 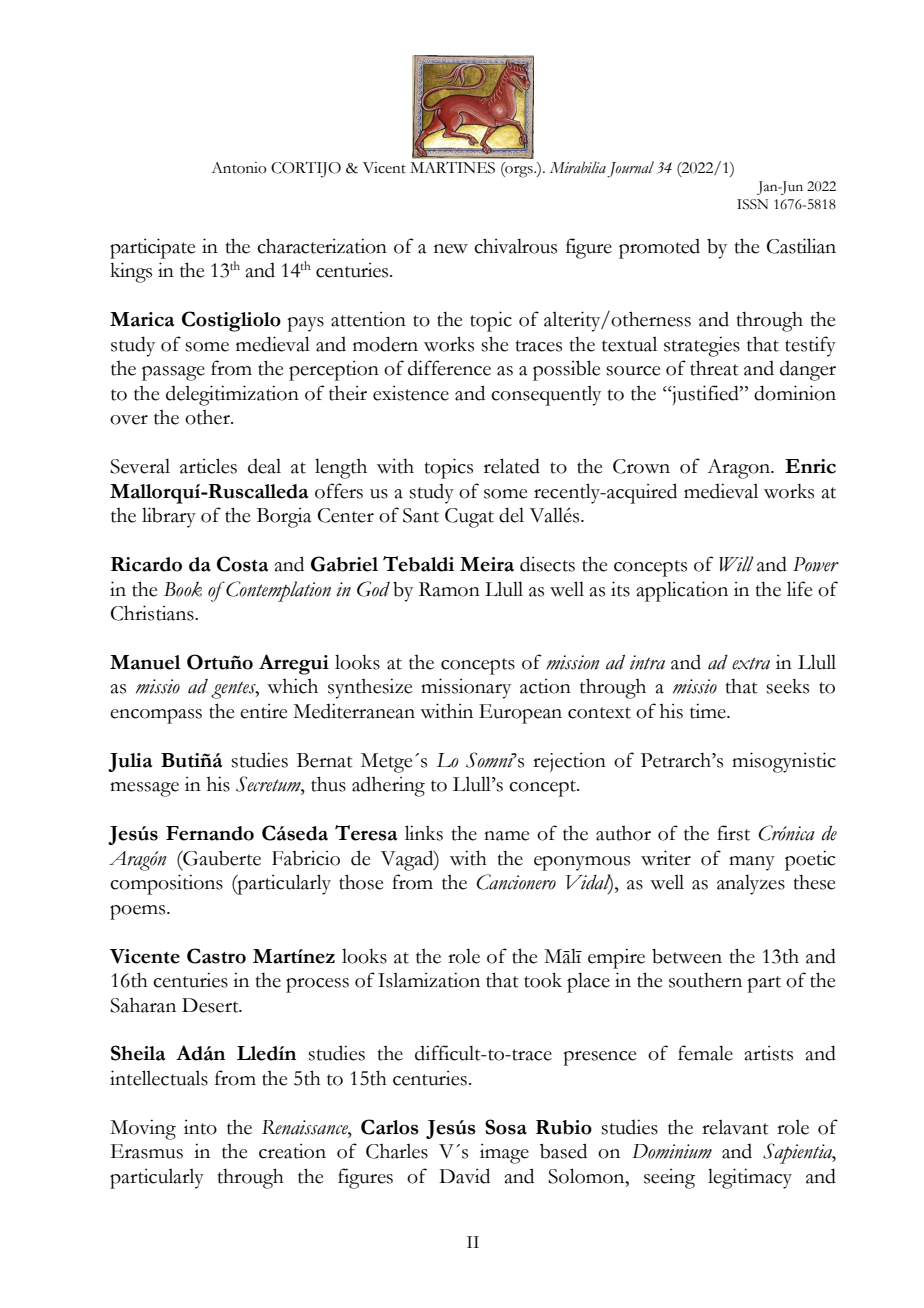 What do you see at coordinates (750, 1178) in the page?
I see `legitimacy` at bounding box center [750, 1178].
